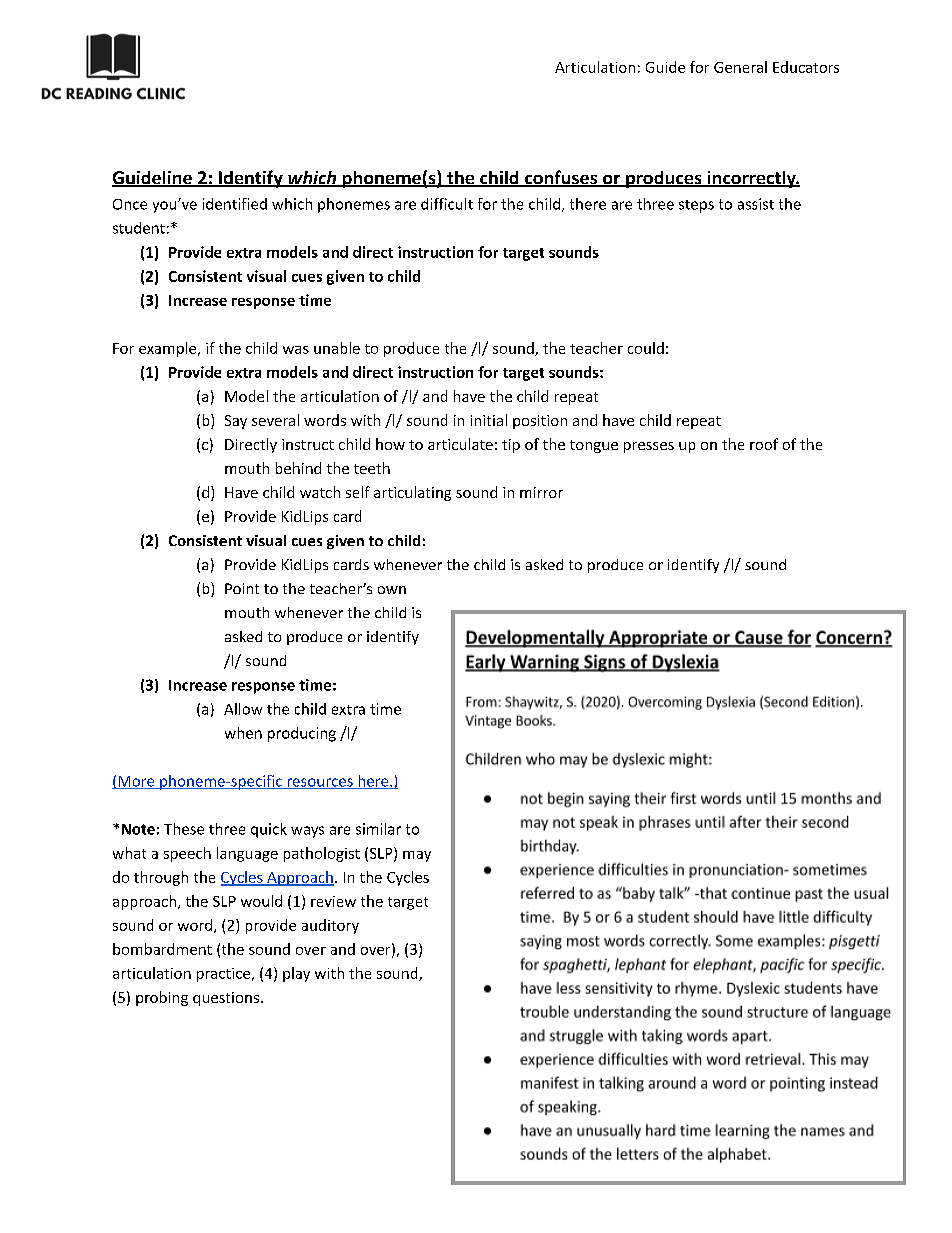 The width and height of the document is (952, 1233). I want to click on identified, so click(235, 204).
